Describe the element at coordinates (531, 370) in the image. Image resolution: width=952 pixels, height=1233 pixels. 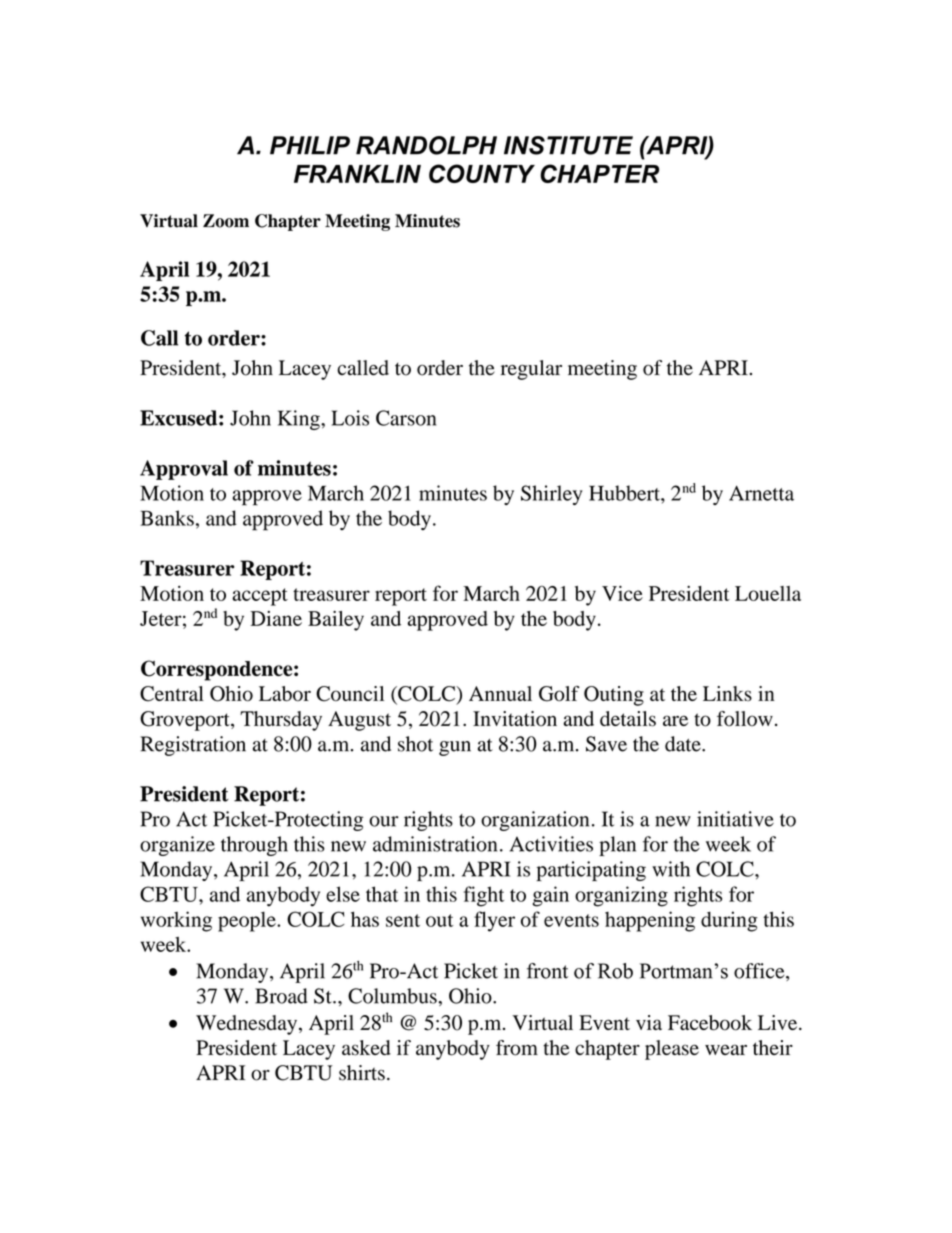
I see `regular` at that location.
